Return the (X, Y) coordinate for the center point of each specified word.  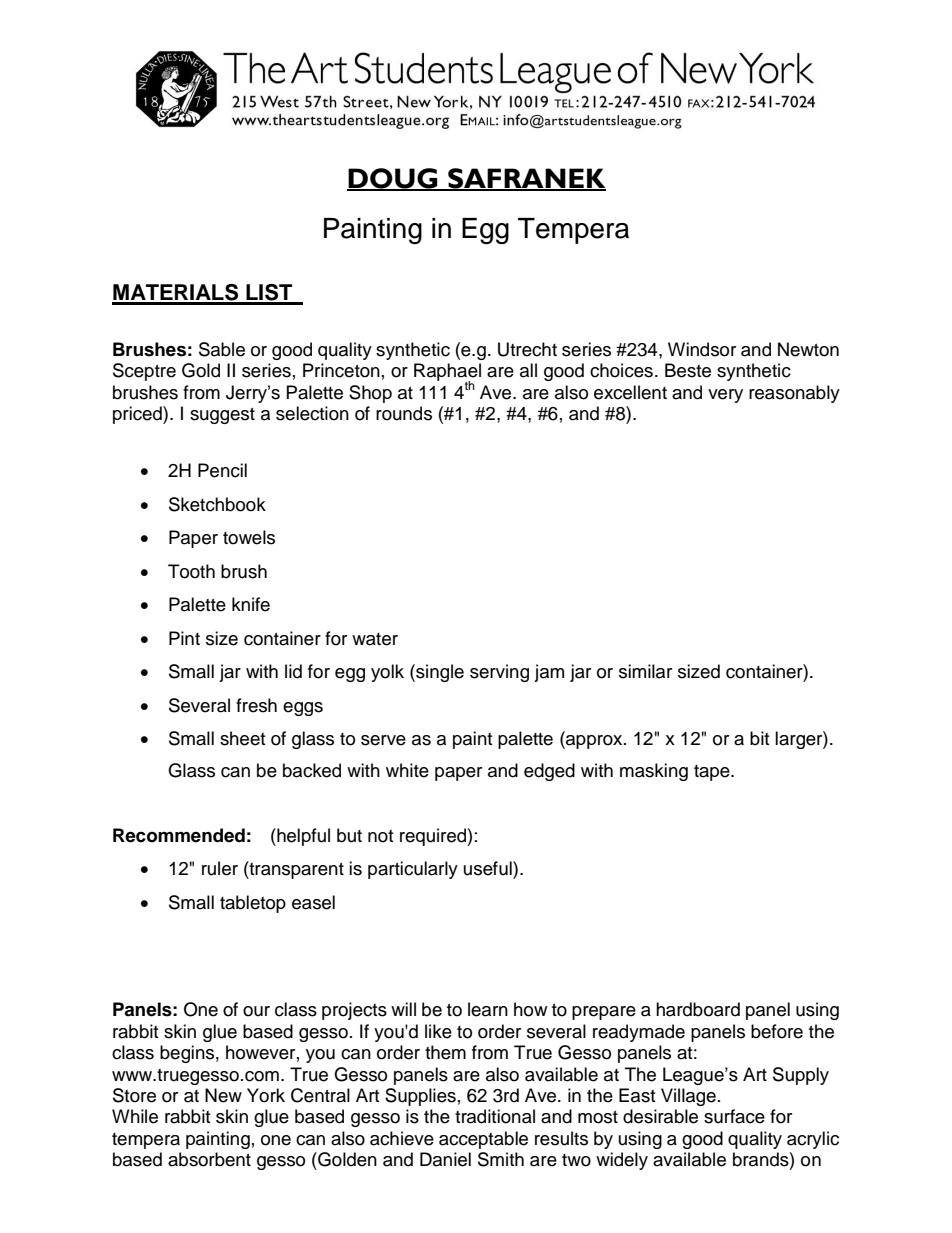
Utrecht (527, 349)
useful (489, 868)
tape (713, 773)
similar (645, 671)
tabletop (253, 904)
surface (734, 1116)
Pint (184, 638)
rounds (404, 413)
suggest (222, 416)
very (725, 396)
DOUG (393, 179)
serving (499, 673)
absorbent (209, 1159)
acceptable (483, 1140)
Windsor (702, 349)
